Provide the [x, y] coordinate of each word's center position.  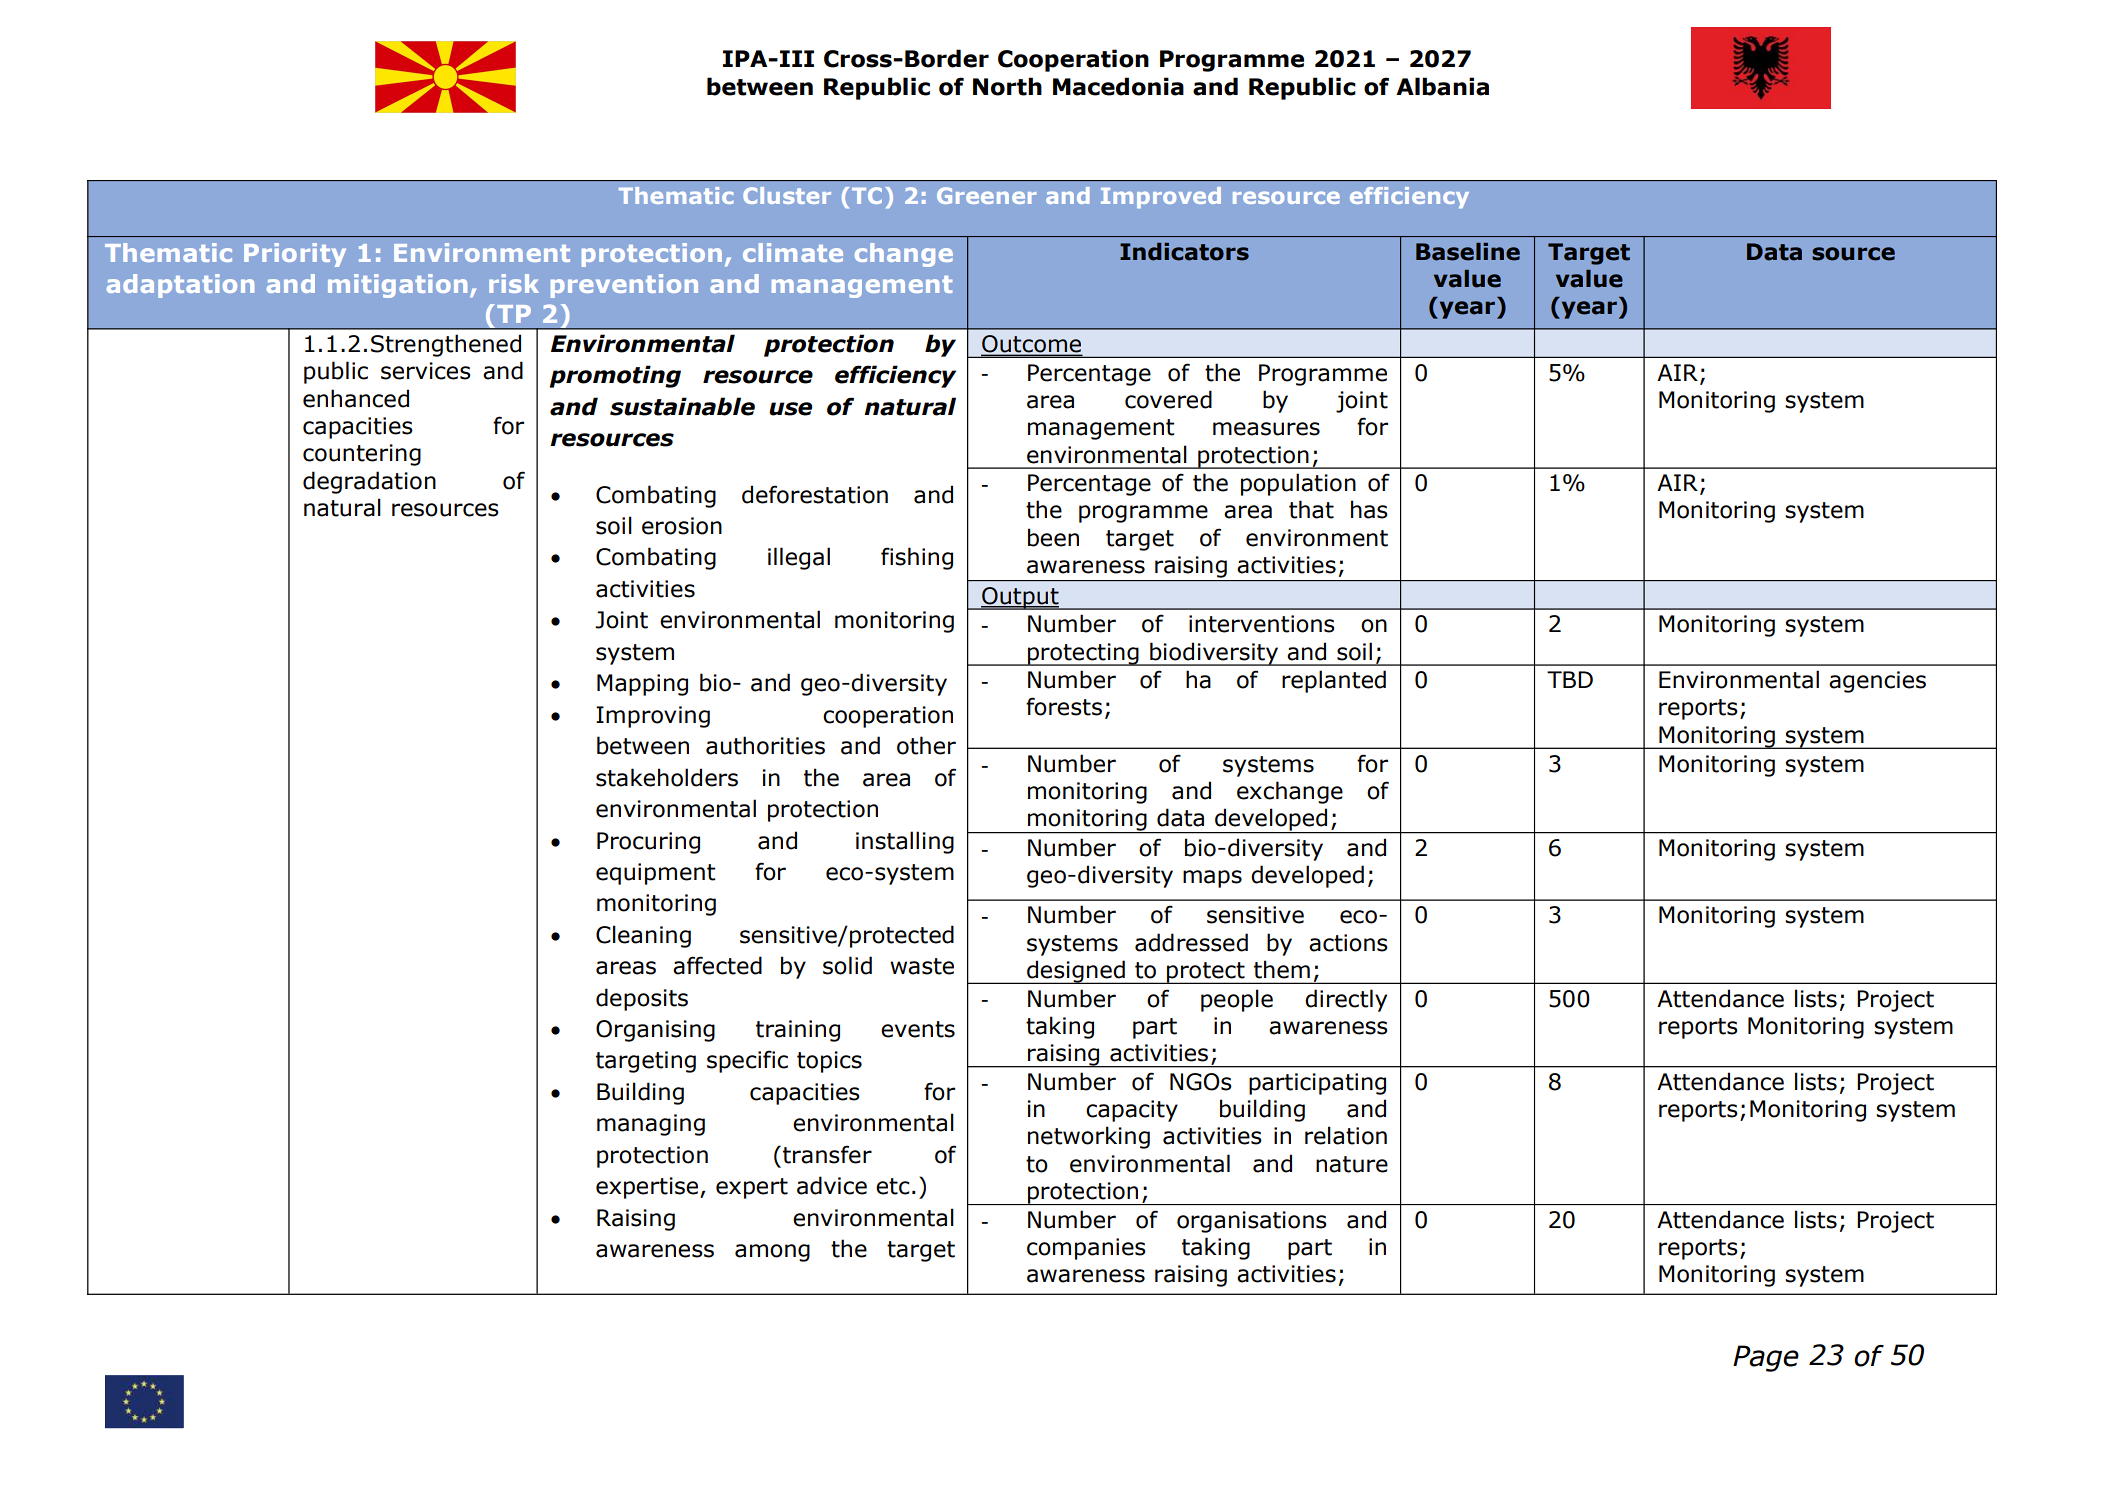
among [772, 1253]
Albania [1442, 86]
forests [1064, 706]
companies [1086, 1249]
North [1007, 86]
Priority [295, 255]
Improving [653, 717]
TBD [1570, 679]
